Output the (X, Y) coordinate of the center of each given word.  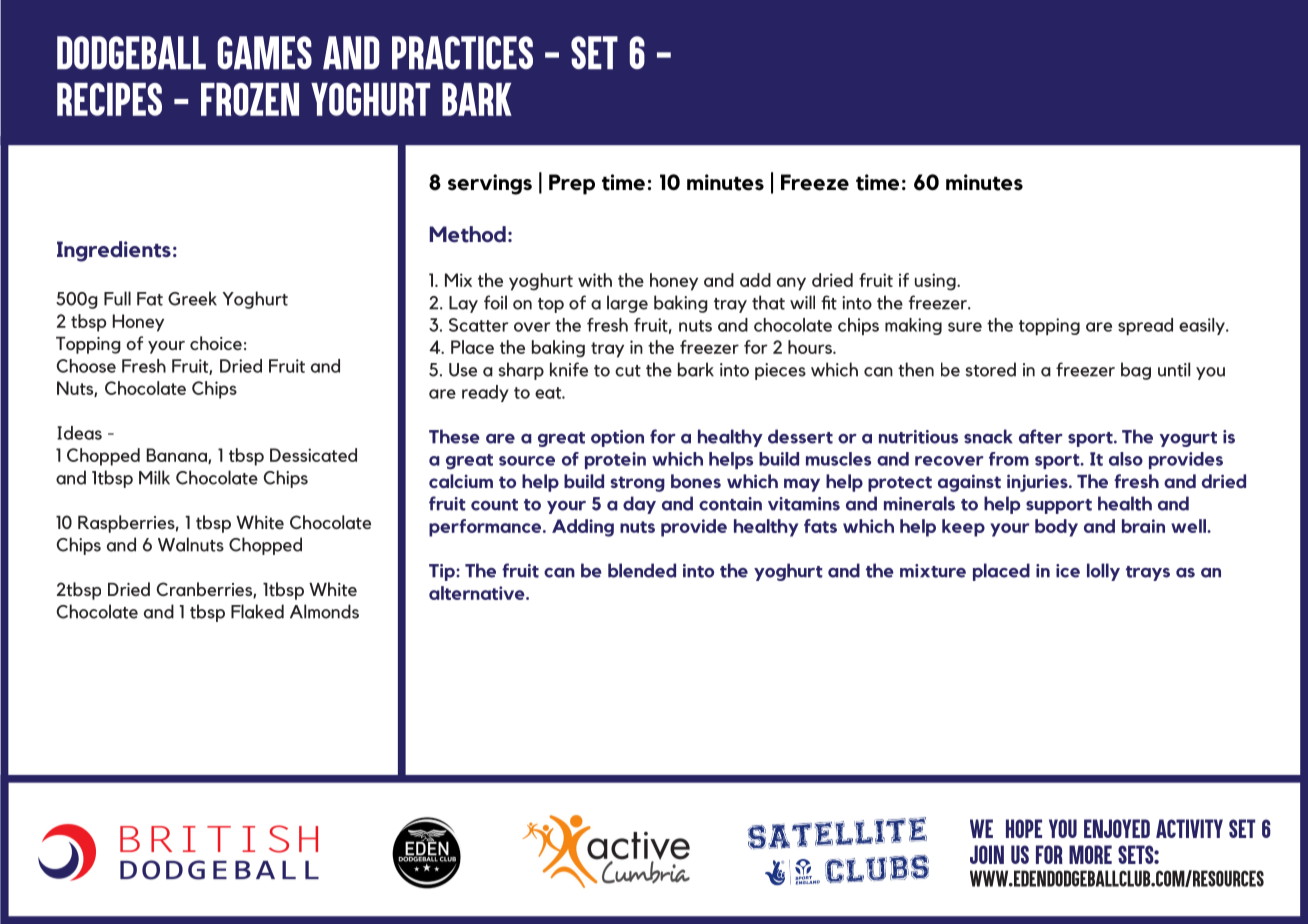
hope (1024, 828)
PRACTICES (462, 53)
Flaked (257, 611)
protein (615, 460)
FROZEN (250, 99)
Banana (178, 456)
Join (987, 854)
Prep (572, 184)
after (1041, 436)
